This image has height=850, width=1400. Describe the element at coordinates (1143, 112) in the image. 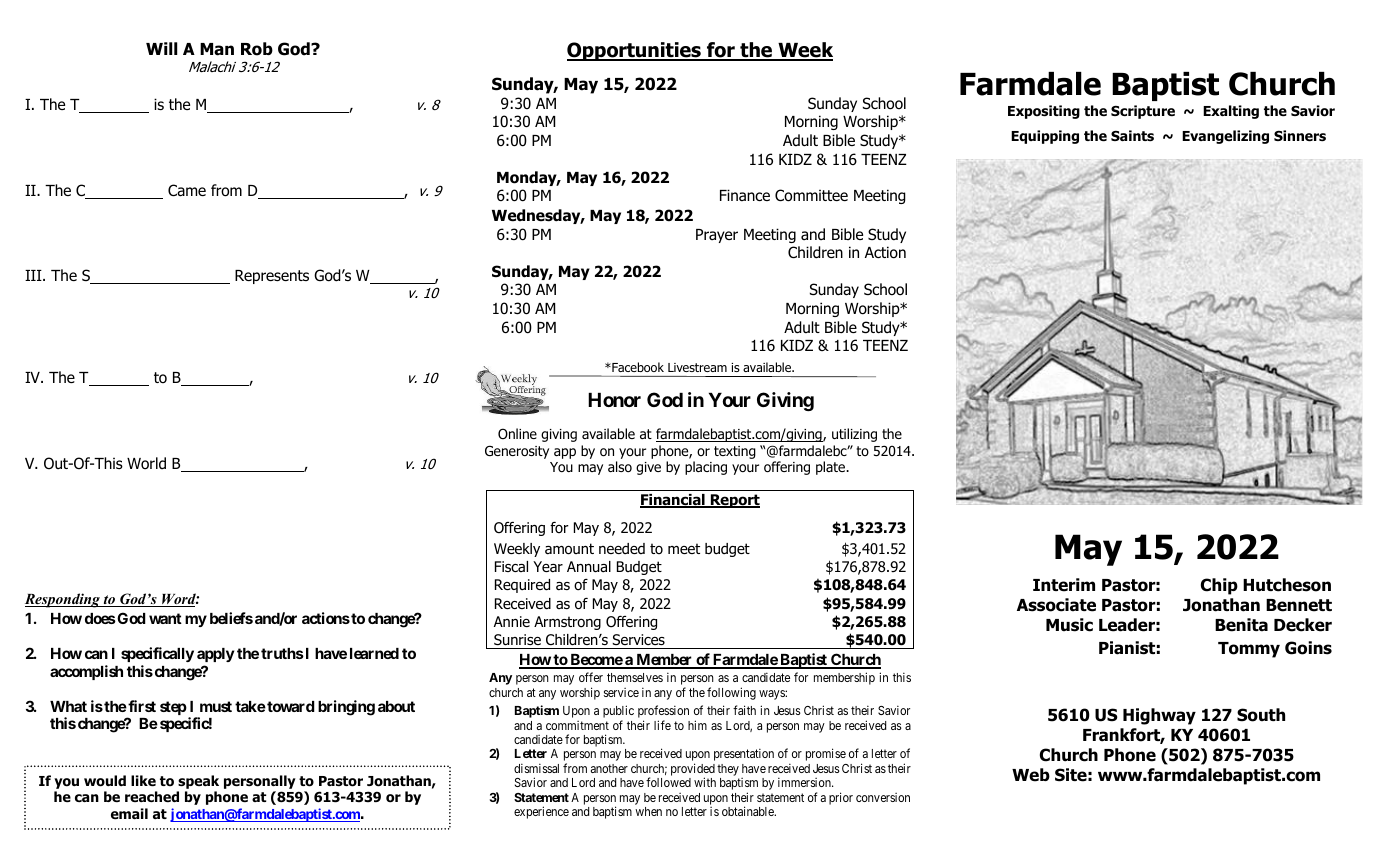

I see `Scripture` at that location.
